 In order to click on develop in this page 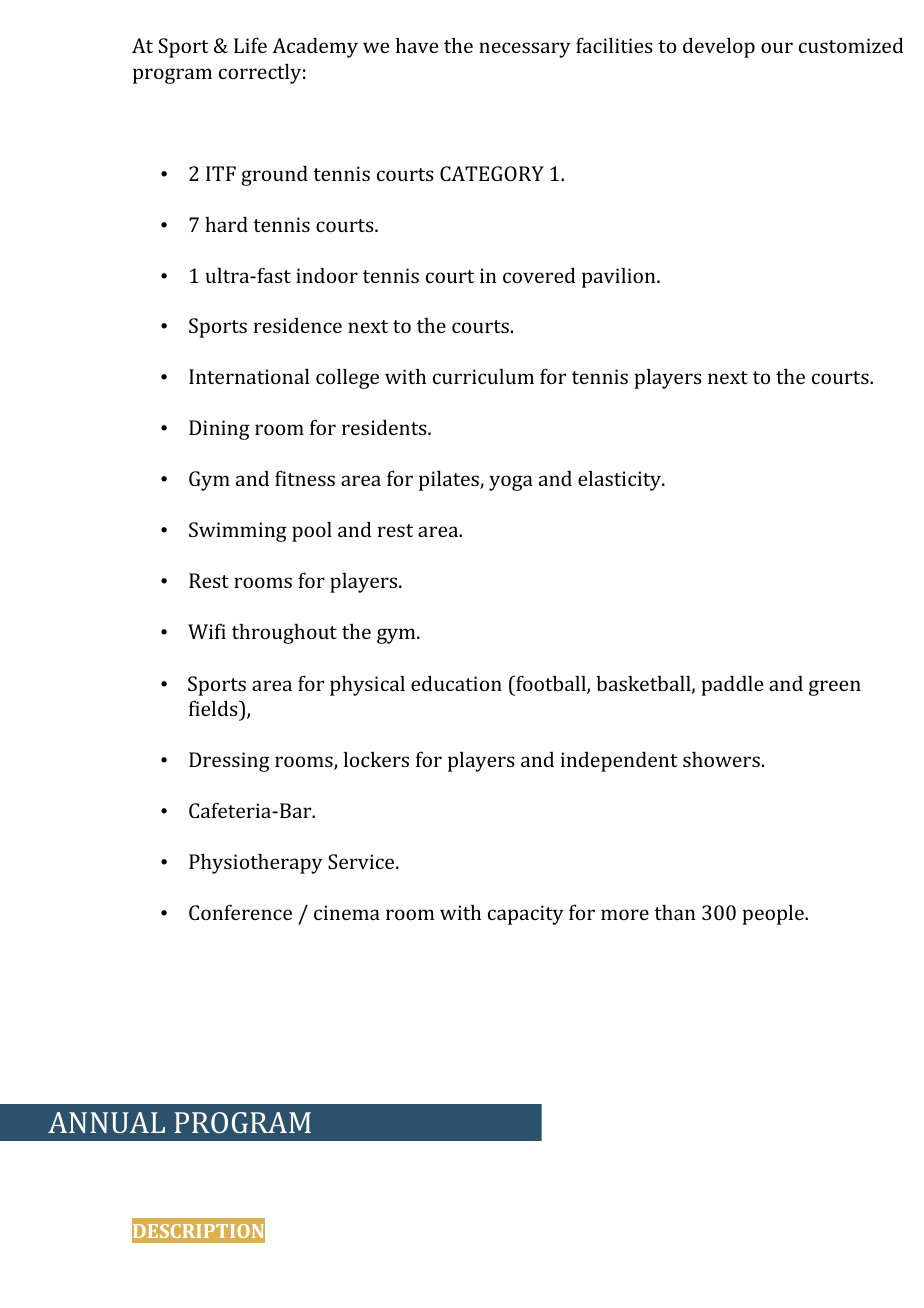, I will do `click(719, 47)`.
